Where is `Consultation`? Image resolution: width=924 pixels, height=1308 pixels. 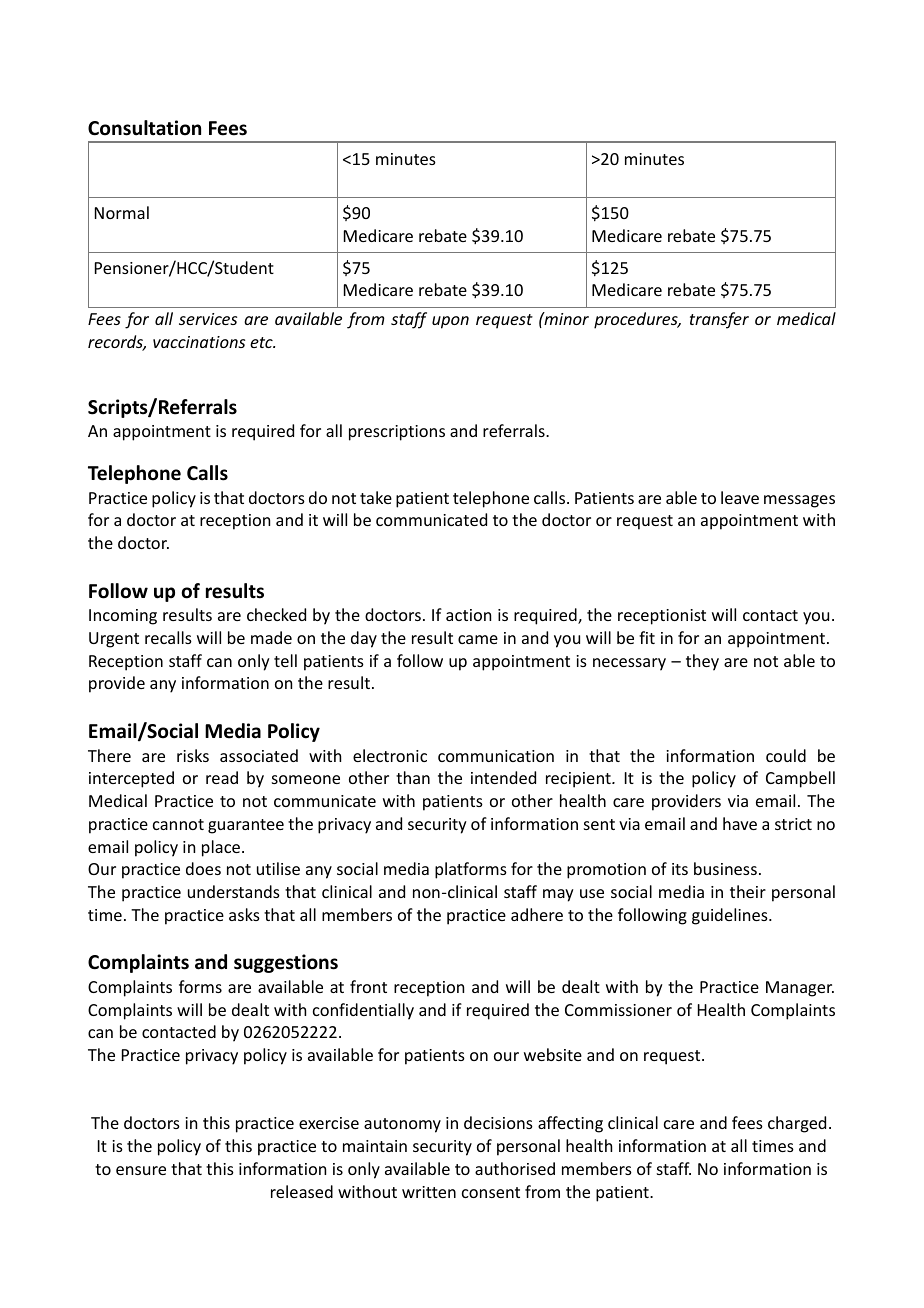
Consultation is located at coordinates (144, 128).
